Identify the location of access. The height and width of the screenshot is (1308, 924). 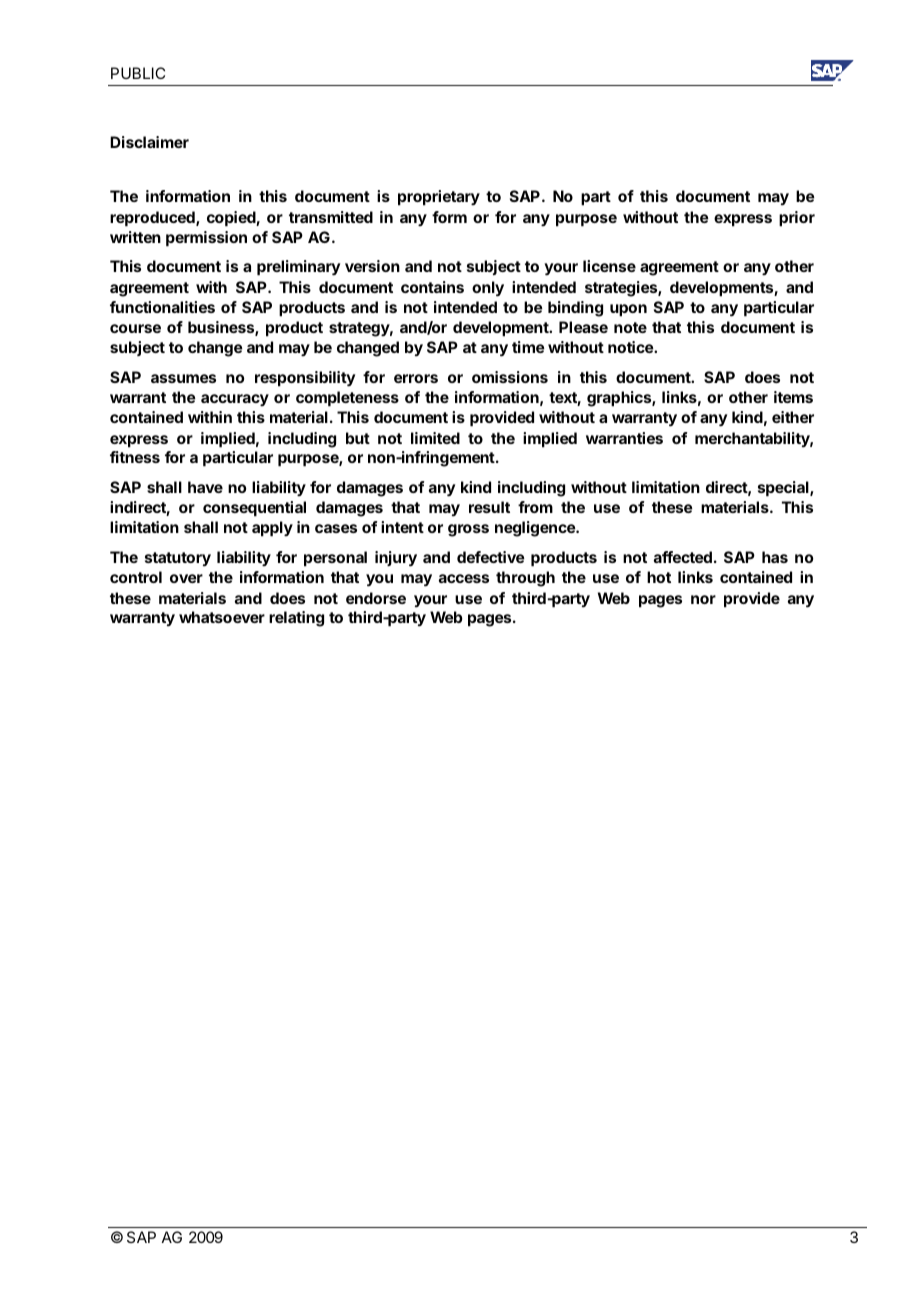
(464, 578).
